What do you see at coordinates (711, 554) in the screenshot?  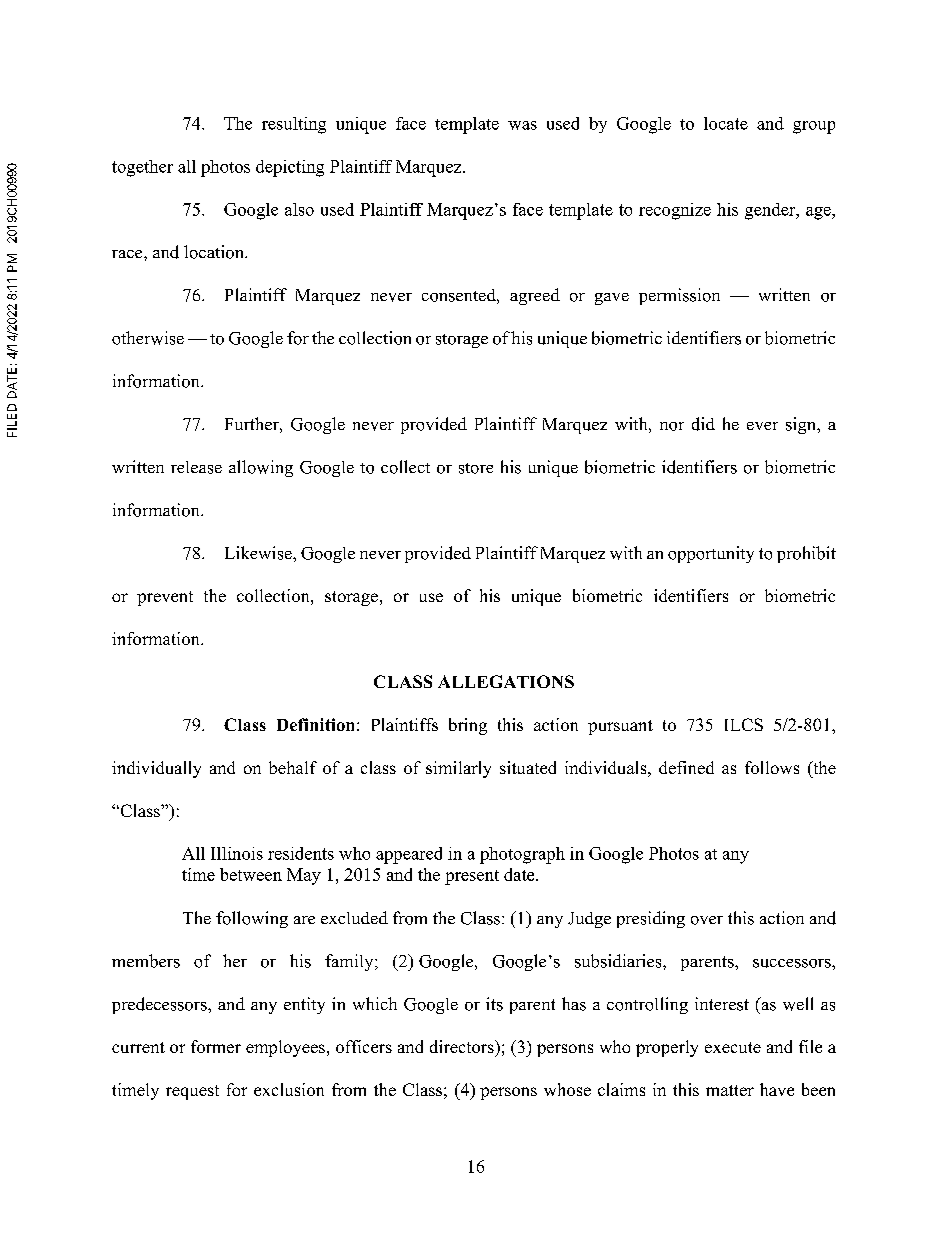 I see `opportunity` at bounding box center [711, 554].
